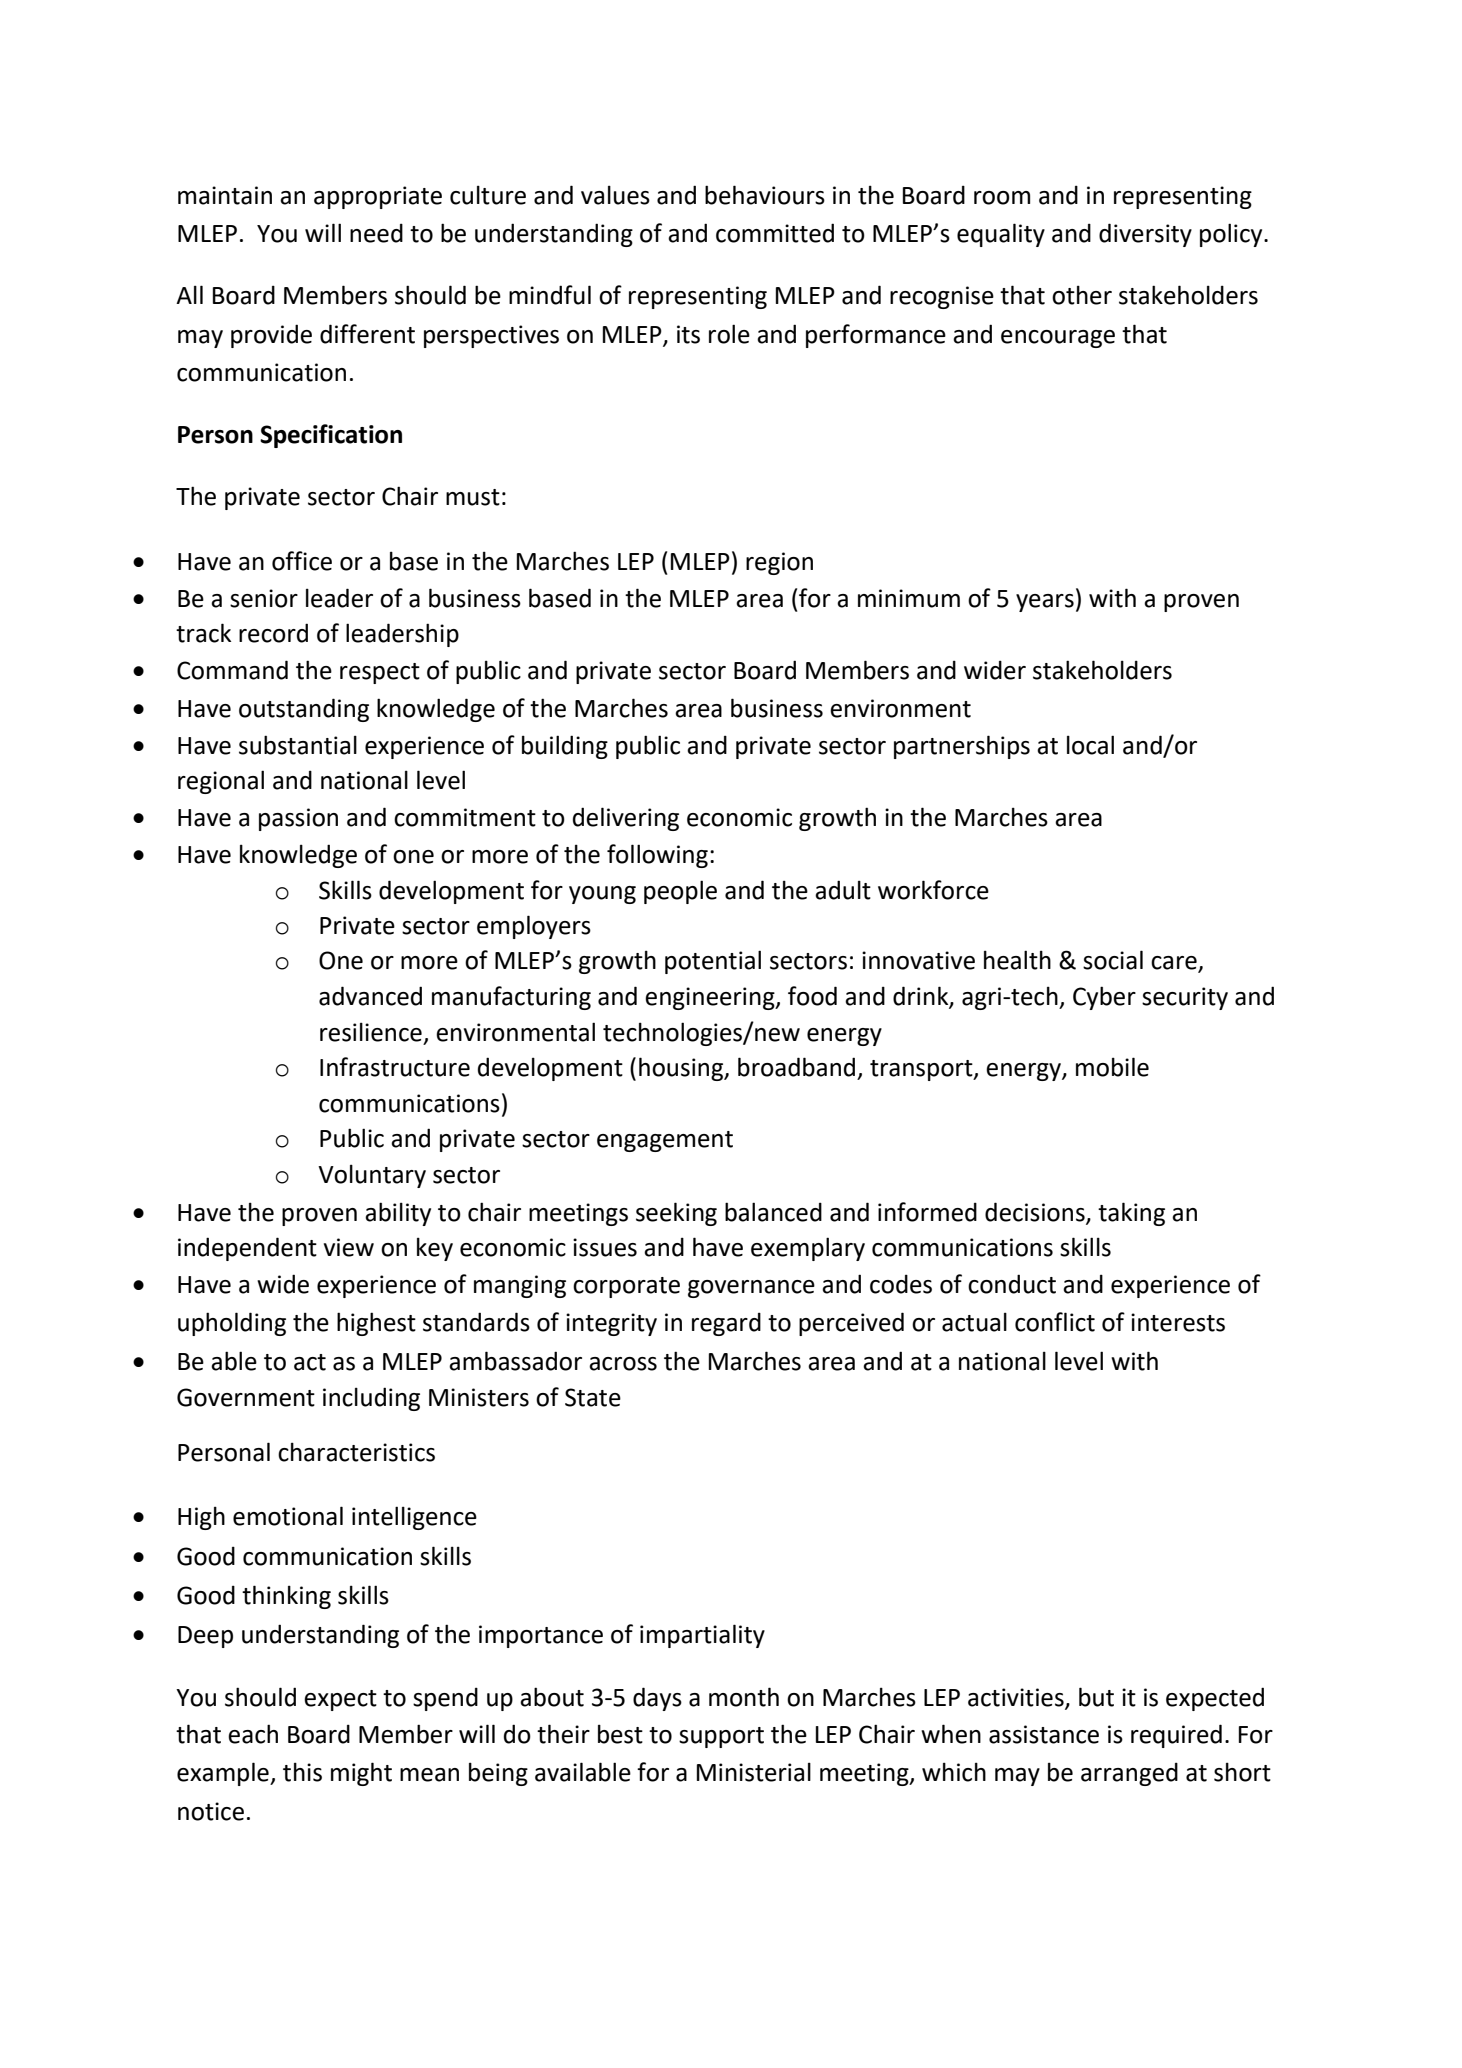  What do you see at coordinates (1145, 235) in the screenshot?
I see `diversity` at bounding box center [1145, 235].
